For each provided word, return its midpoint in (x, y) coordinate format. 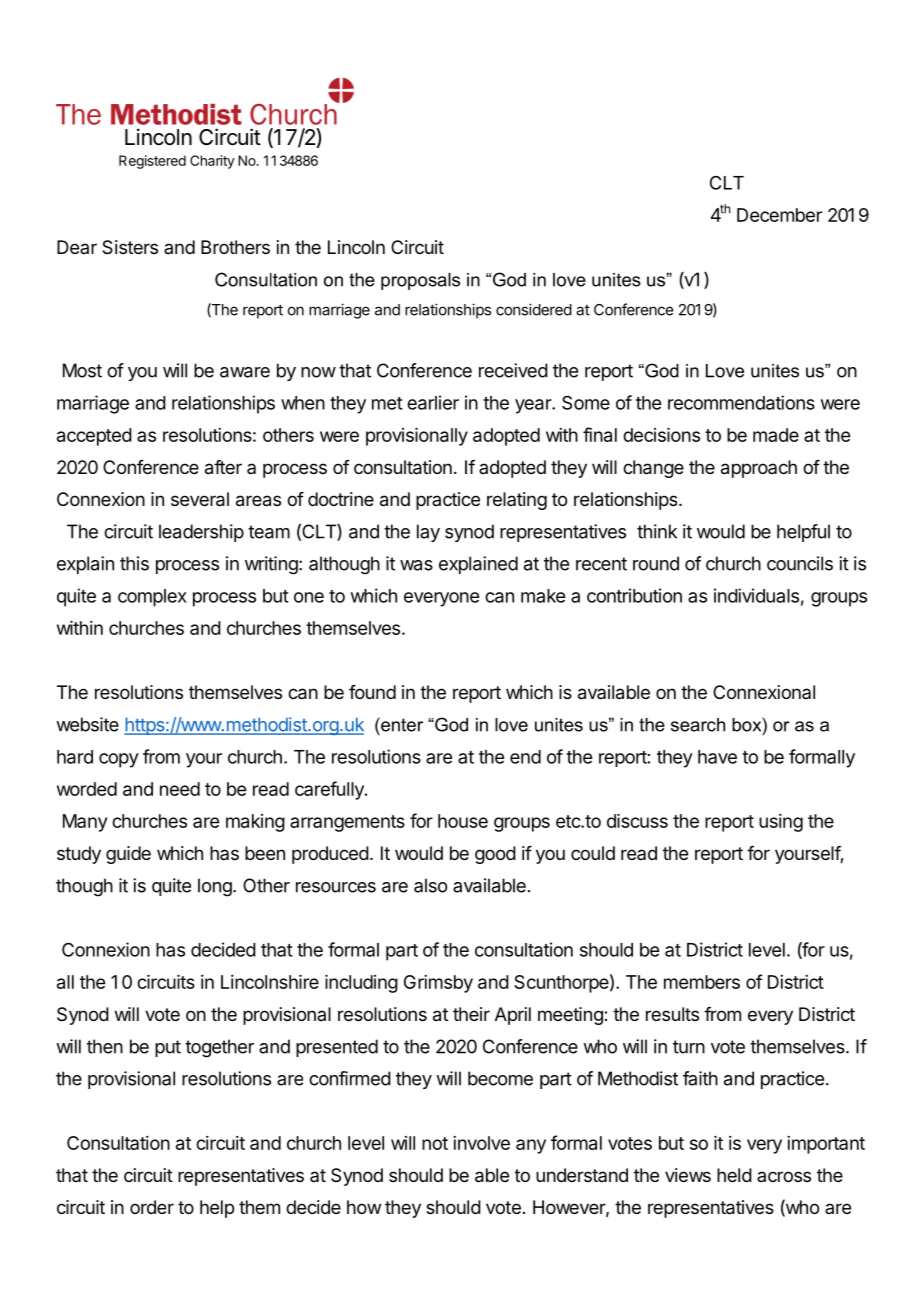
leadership (201, 533)
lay (428, 533)
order (152, 1207)
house (463, 821)
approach (759, 469)
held (734, 1175)
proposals (420, 281)
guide (128, 855)
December (779, 215)
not (435, 1143)
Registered (152, 162)
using (781, 823)
